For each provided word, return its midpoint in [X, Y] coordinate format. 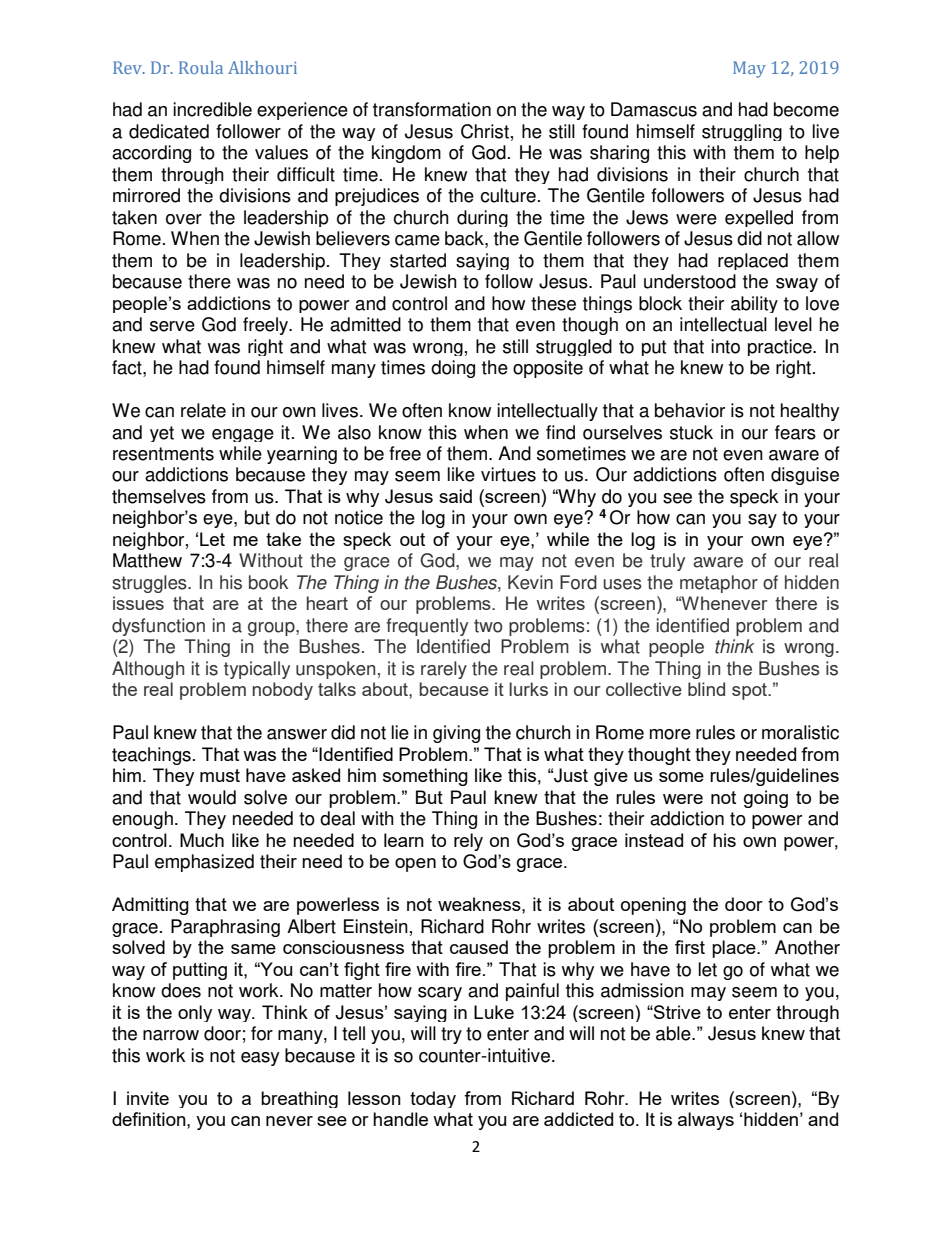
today [433, 1099]
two [488, 626]
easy [260, 1059]
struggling [742, 132]
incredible [212, 109]
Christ [485, 131]
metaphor [719, 584]
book [268, 582]
